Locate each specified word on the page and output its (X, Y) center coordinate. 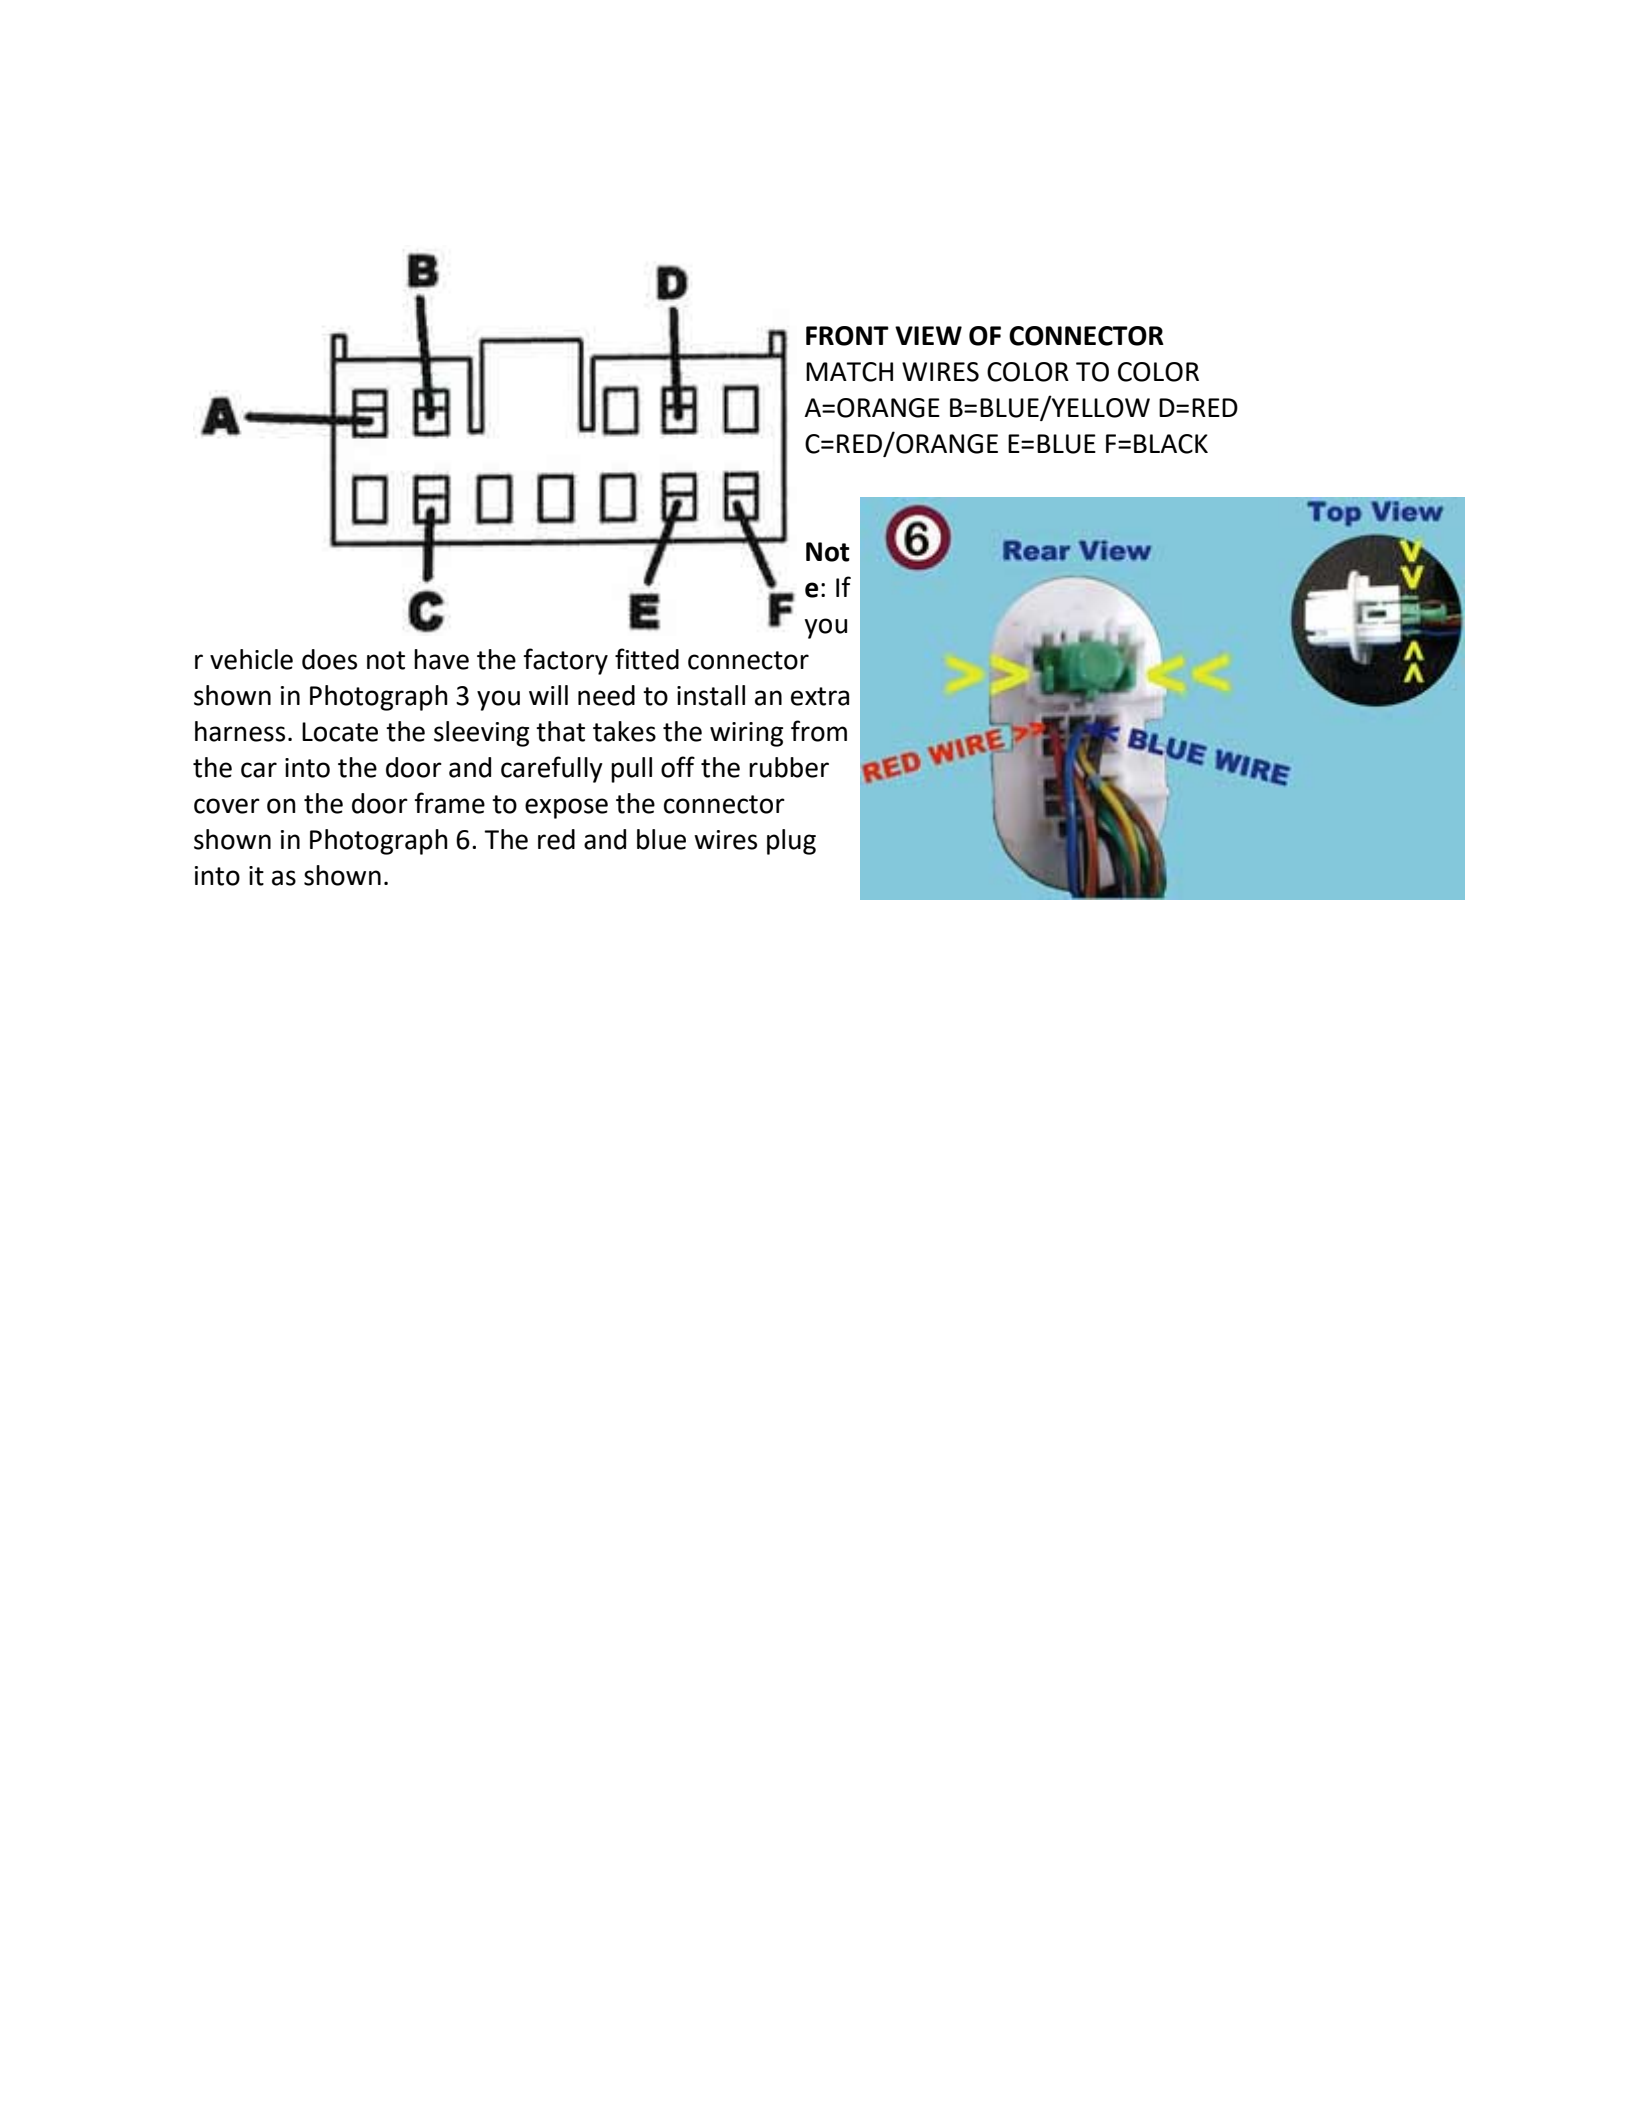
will (548, 695)
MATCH (849, 372)
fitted (647, 659)
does (329, 659)
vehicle (251, 659)
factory (565, 661)
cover (227, 806)
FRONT (847, 336)
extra (820, 696)
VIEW (928, 335)
